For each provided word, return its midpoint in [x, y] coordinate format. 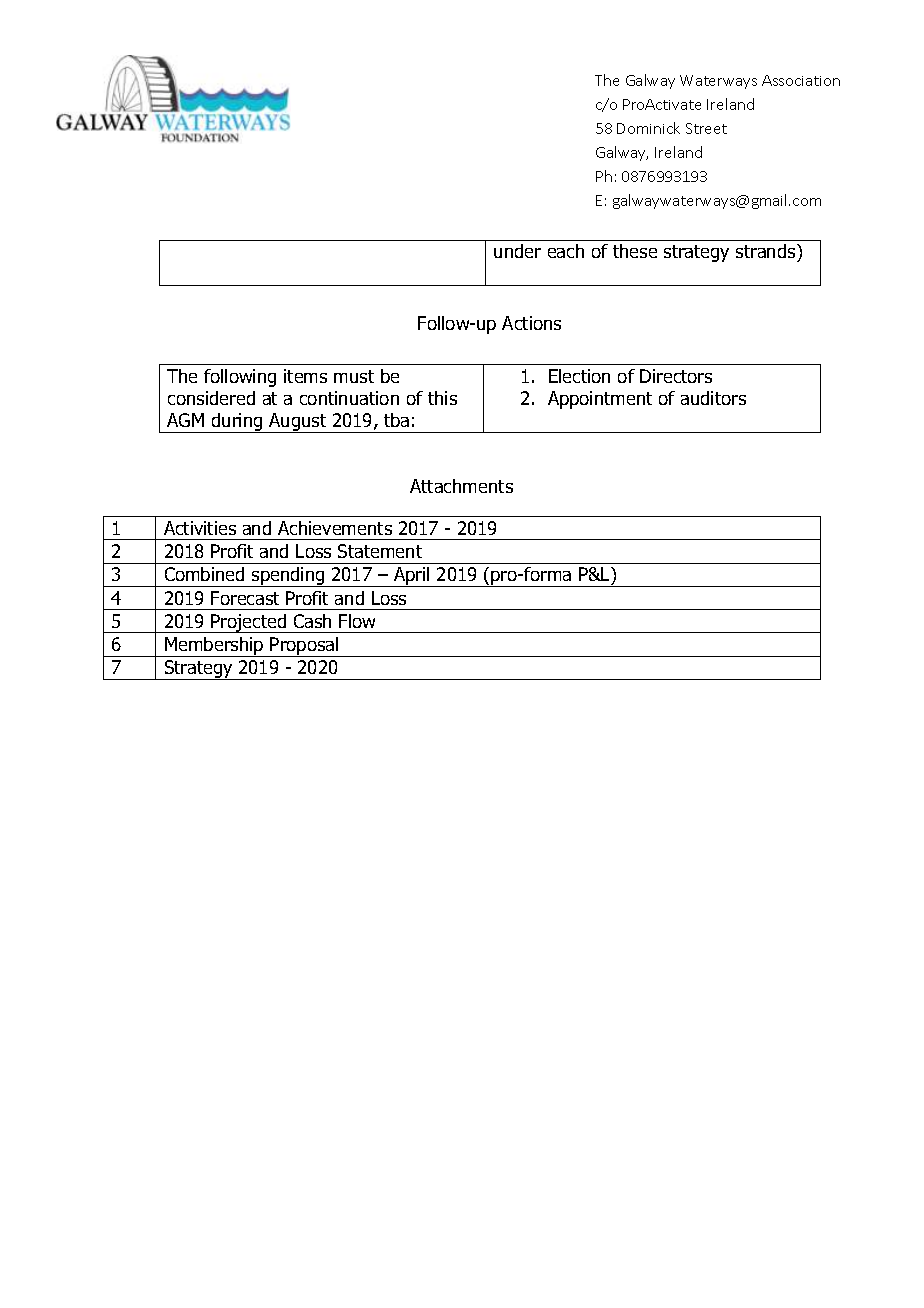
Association [801, 80]
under [517, 251]
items [305, 376]
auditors [713, 398]
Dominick [648, 128]
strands [767, 253]
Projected [249, 623]
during [237, 423]
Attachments [461, 486]
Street [706, 128]
